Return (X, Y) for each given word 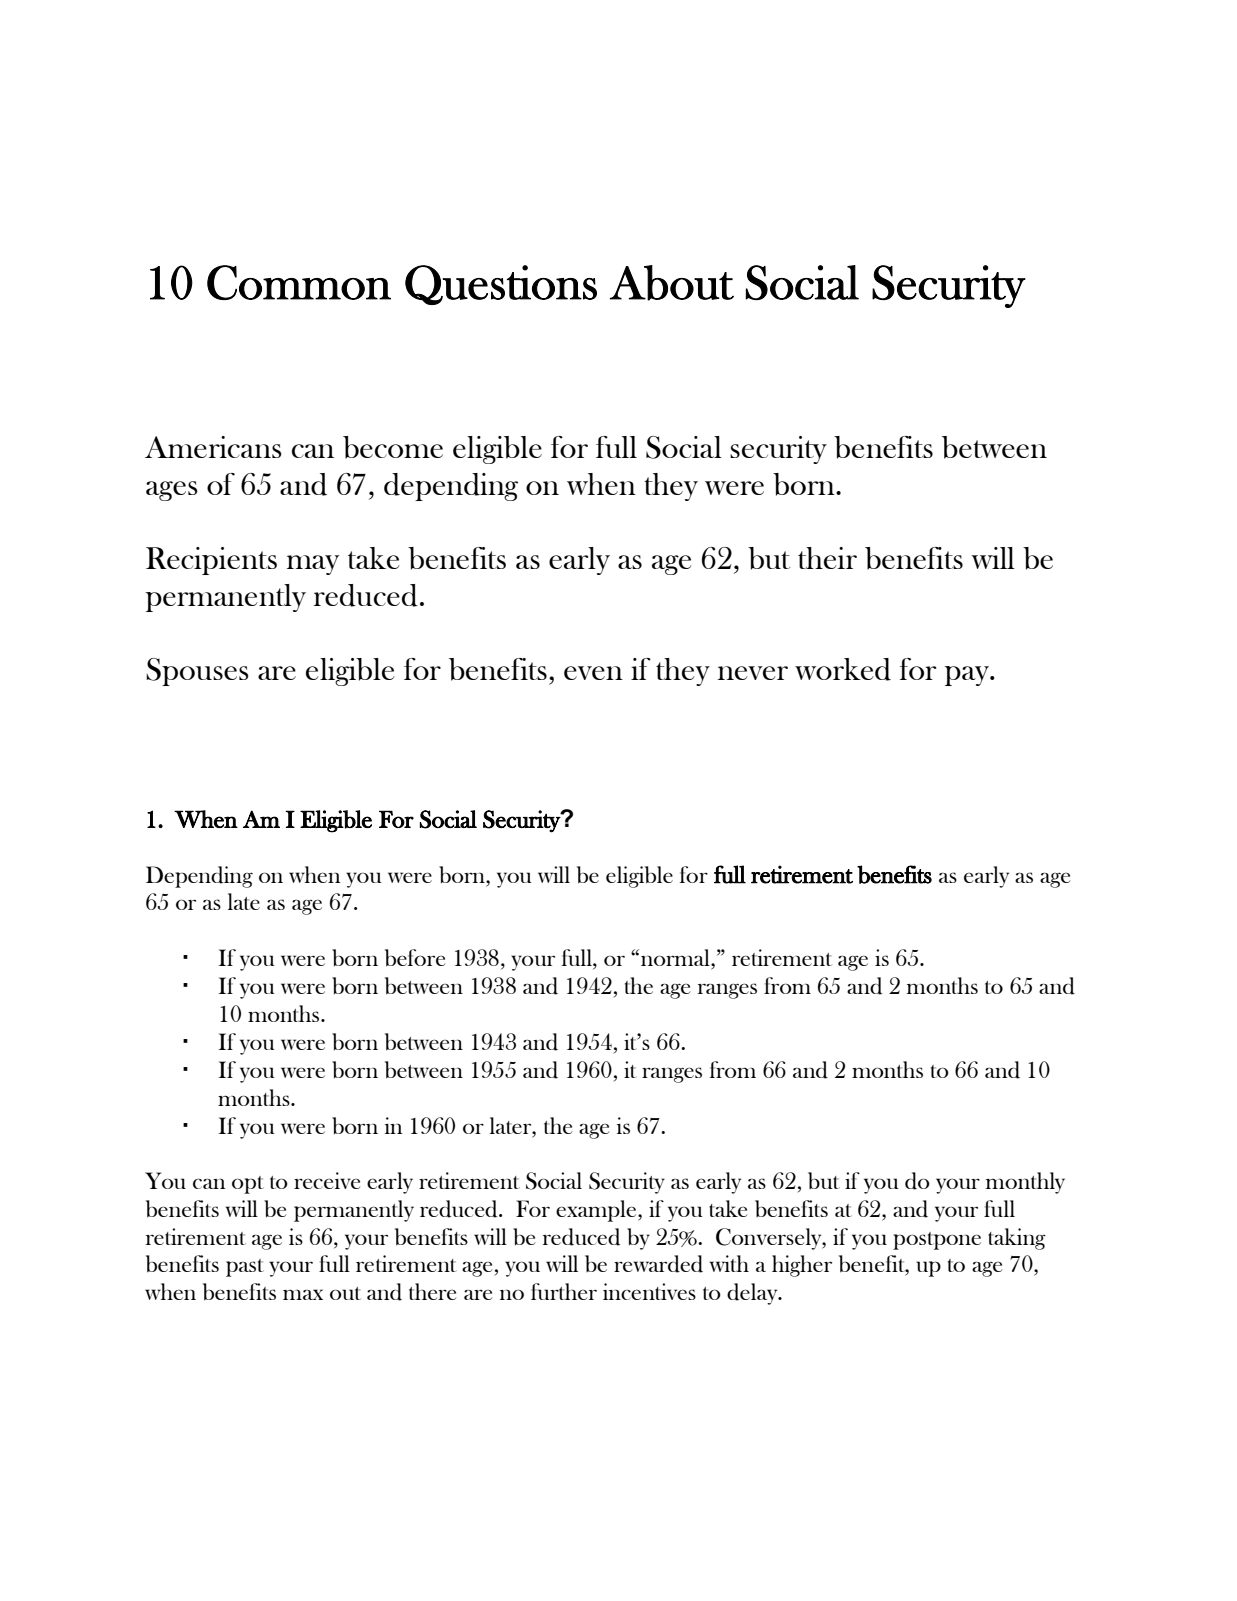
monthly (1025, 1183)
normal (676, 959)
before (415, 958)
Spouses (197, 672)
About (672, 283)
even (593, 673)
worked (843, 669)
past (245, 1268)
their (827, 558)
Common (299, 282)
